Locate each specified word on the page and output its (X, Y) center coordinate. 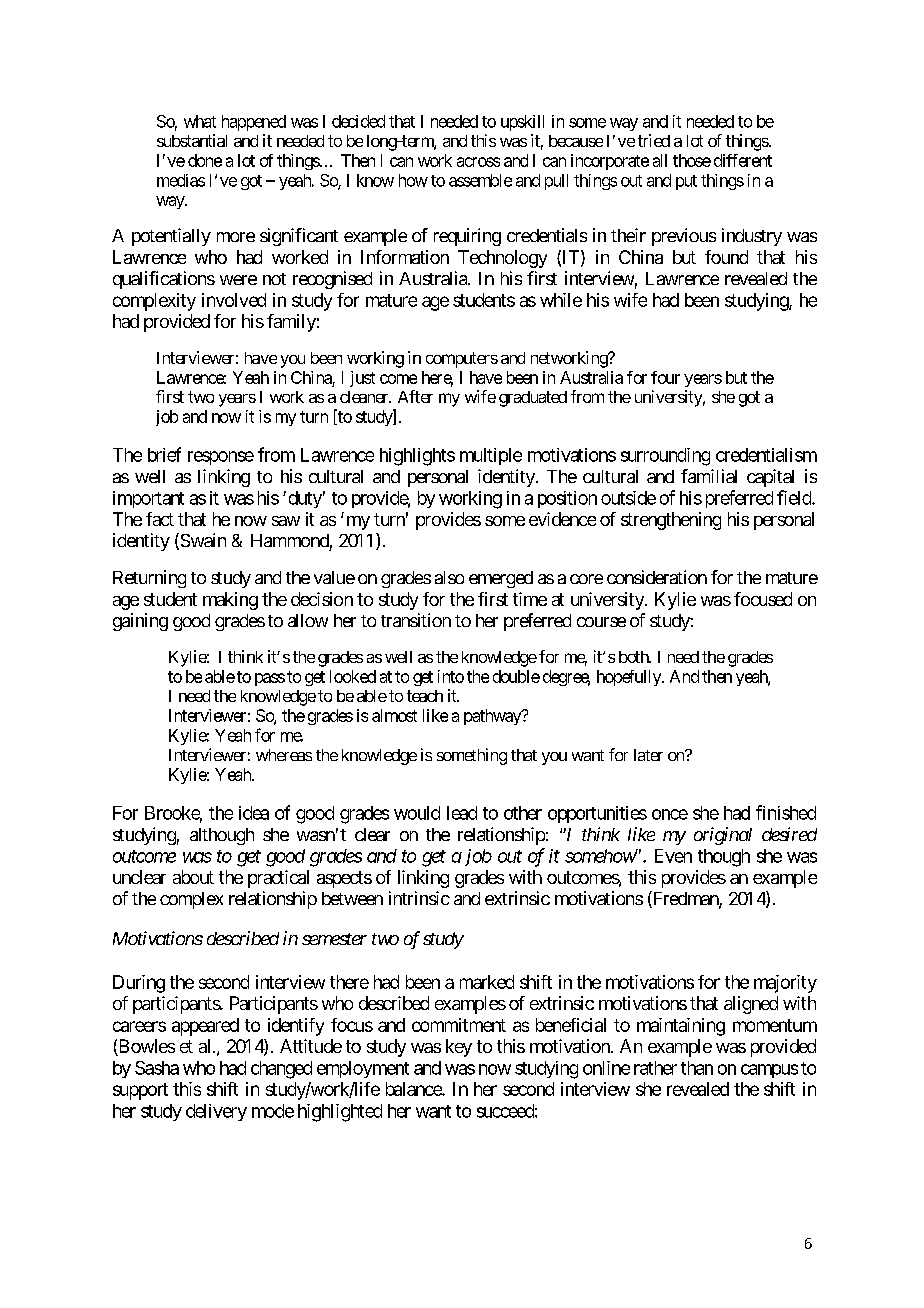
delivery (216, 1112)
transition (416, 620)
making (230, 601)
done (205, 160)
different (743, 160)
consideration (657, 577)
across (478, 162)
